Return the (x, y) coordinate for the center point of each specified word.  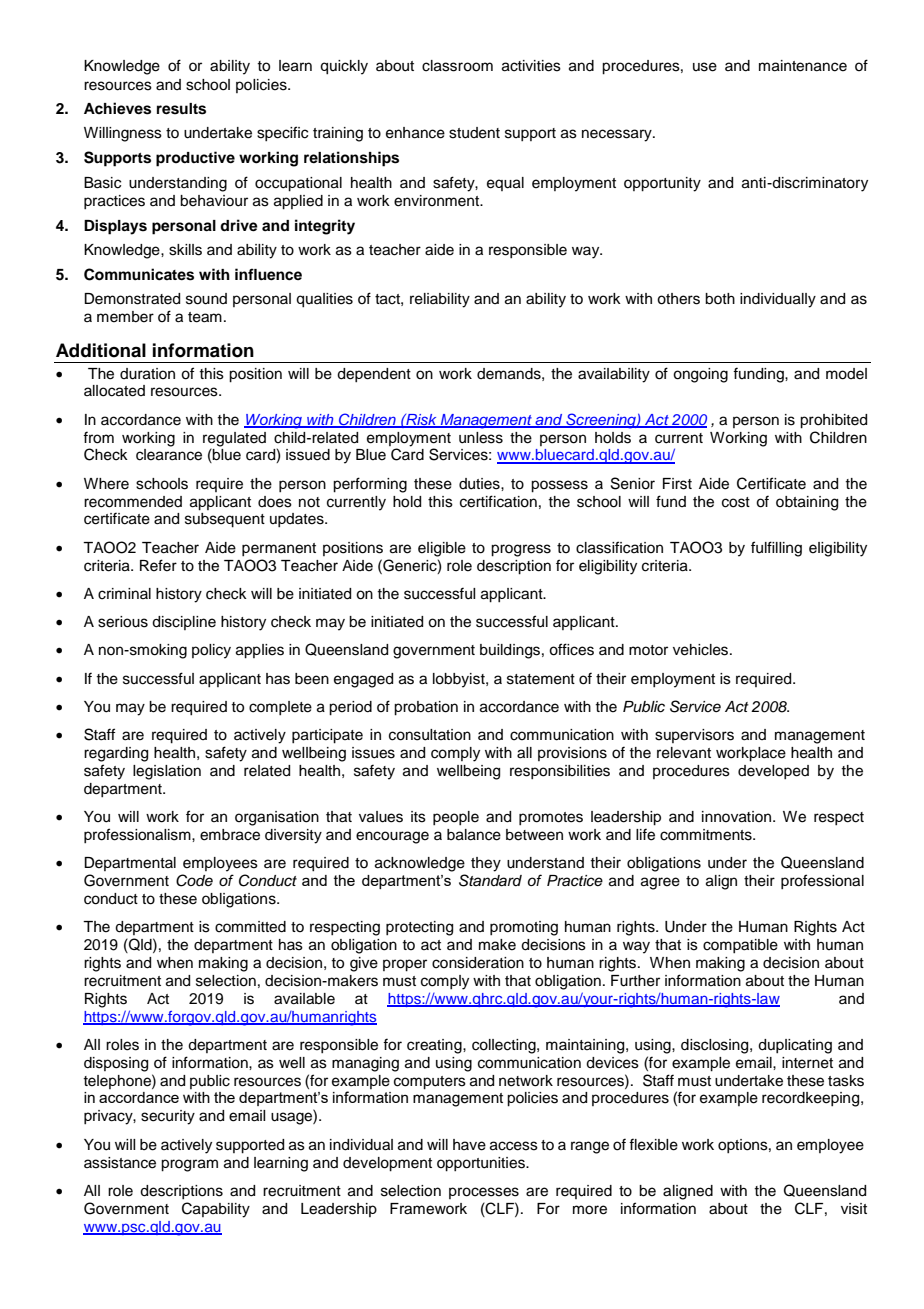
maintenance (803, 66)
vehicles (702, 650)
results (181, 109)
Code (194, 880)
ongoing (700, 375)
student (474, 133)
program (189, 1165)
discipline (184, 623)
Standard (490, 880)
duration (147, 374)
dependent (374, 375)
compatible (740, 946)
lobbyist (460, 680)
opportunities (482, 1164)
